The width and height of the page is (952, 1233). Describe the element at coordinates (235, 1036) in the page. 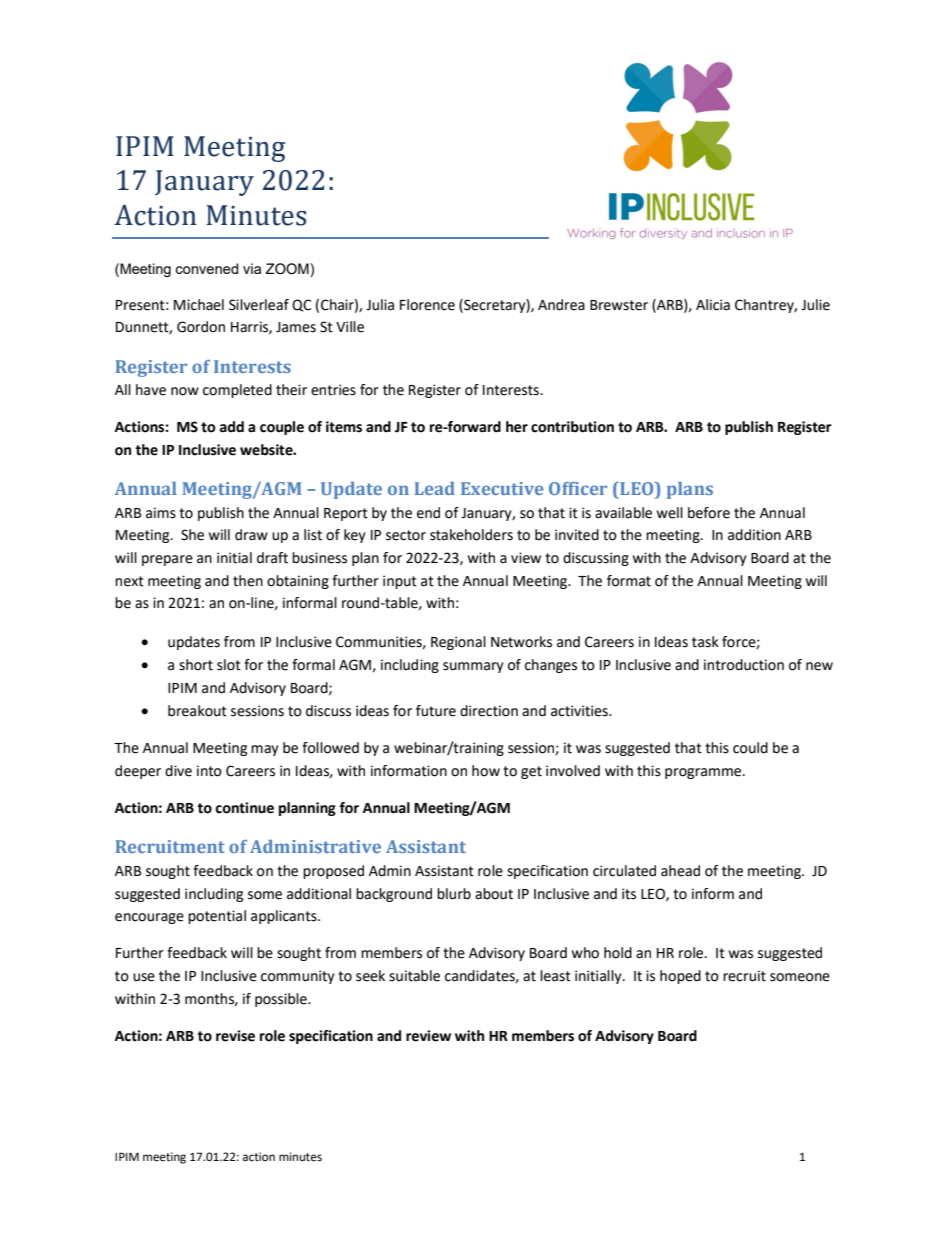

I see `revise` at that location.
